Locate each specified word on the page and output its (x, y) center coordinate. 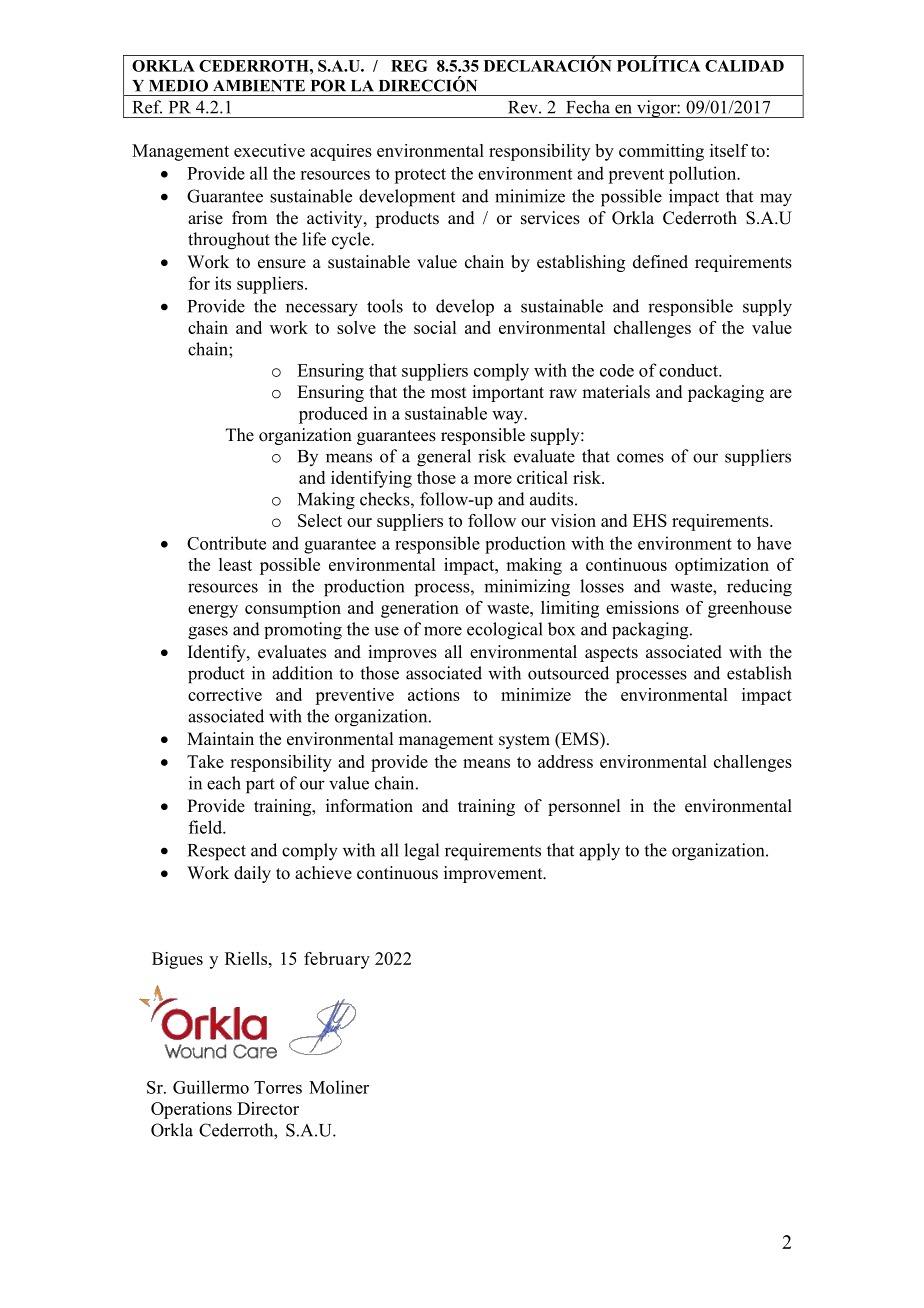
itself (729, 150)
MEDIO (178, 85)
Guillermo (211, 1087)
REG (409, 66)
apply (599, 852)
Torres (278, 1087)
